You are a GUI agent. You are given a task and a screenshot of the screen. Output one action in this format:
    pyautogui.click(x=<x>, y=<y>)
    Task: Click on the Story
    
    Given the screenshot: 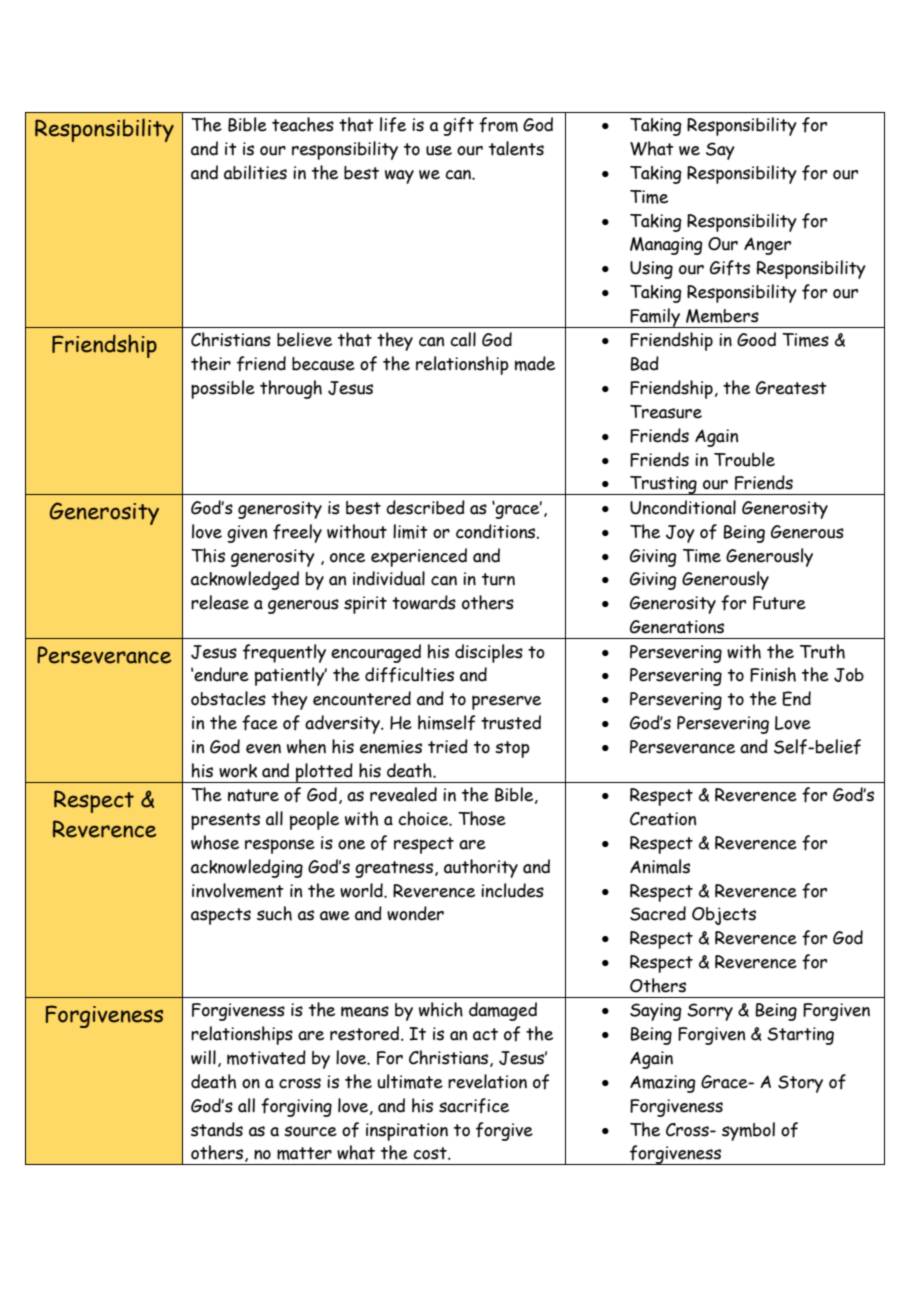 What is the action you would take?
    pyautogui.click(x=800, y=1084)
